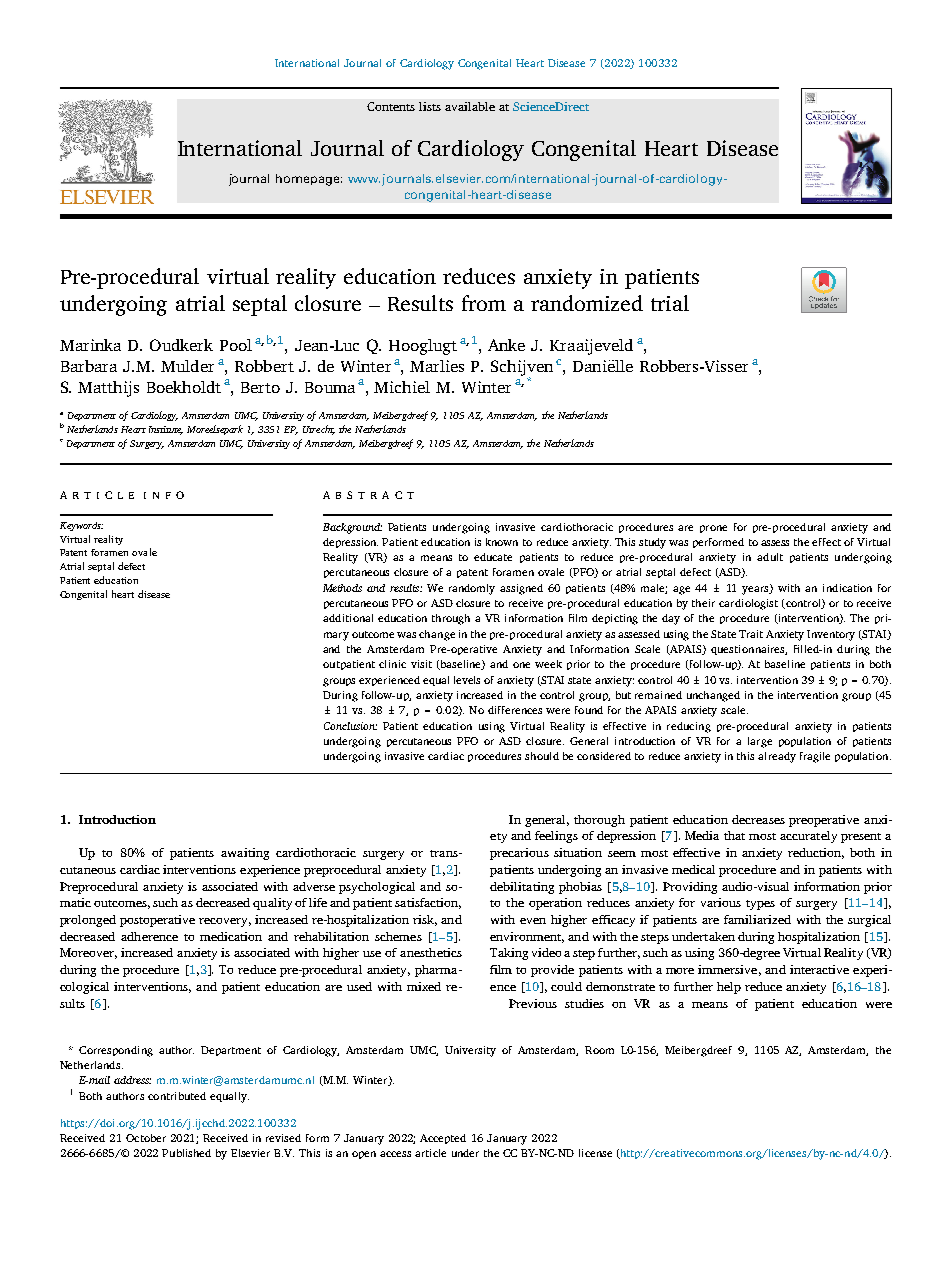 The width and height of the document is (952, 1270). I want to click on Institute, so click(166, 430).
